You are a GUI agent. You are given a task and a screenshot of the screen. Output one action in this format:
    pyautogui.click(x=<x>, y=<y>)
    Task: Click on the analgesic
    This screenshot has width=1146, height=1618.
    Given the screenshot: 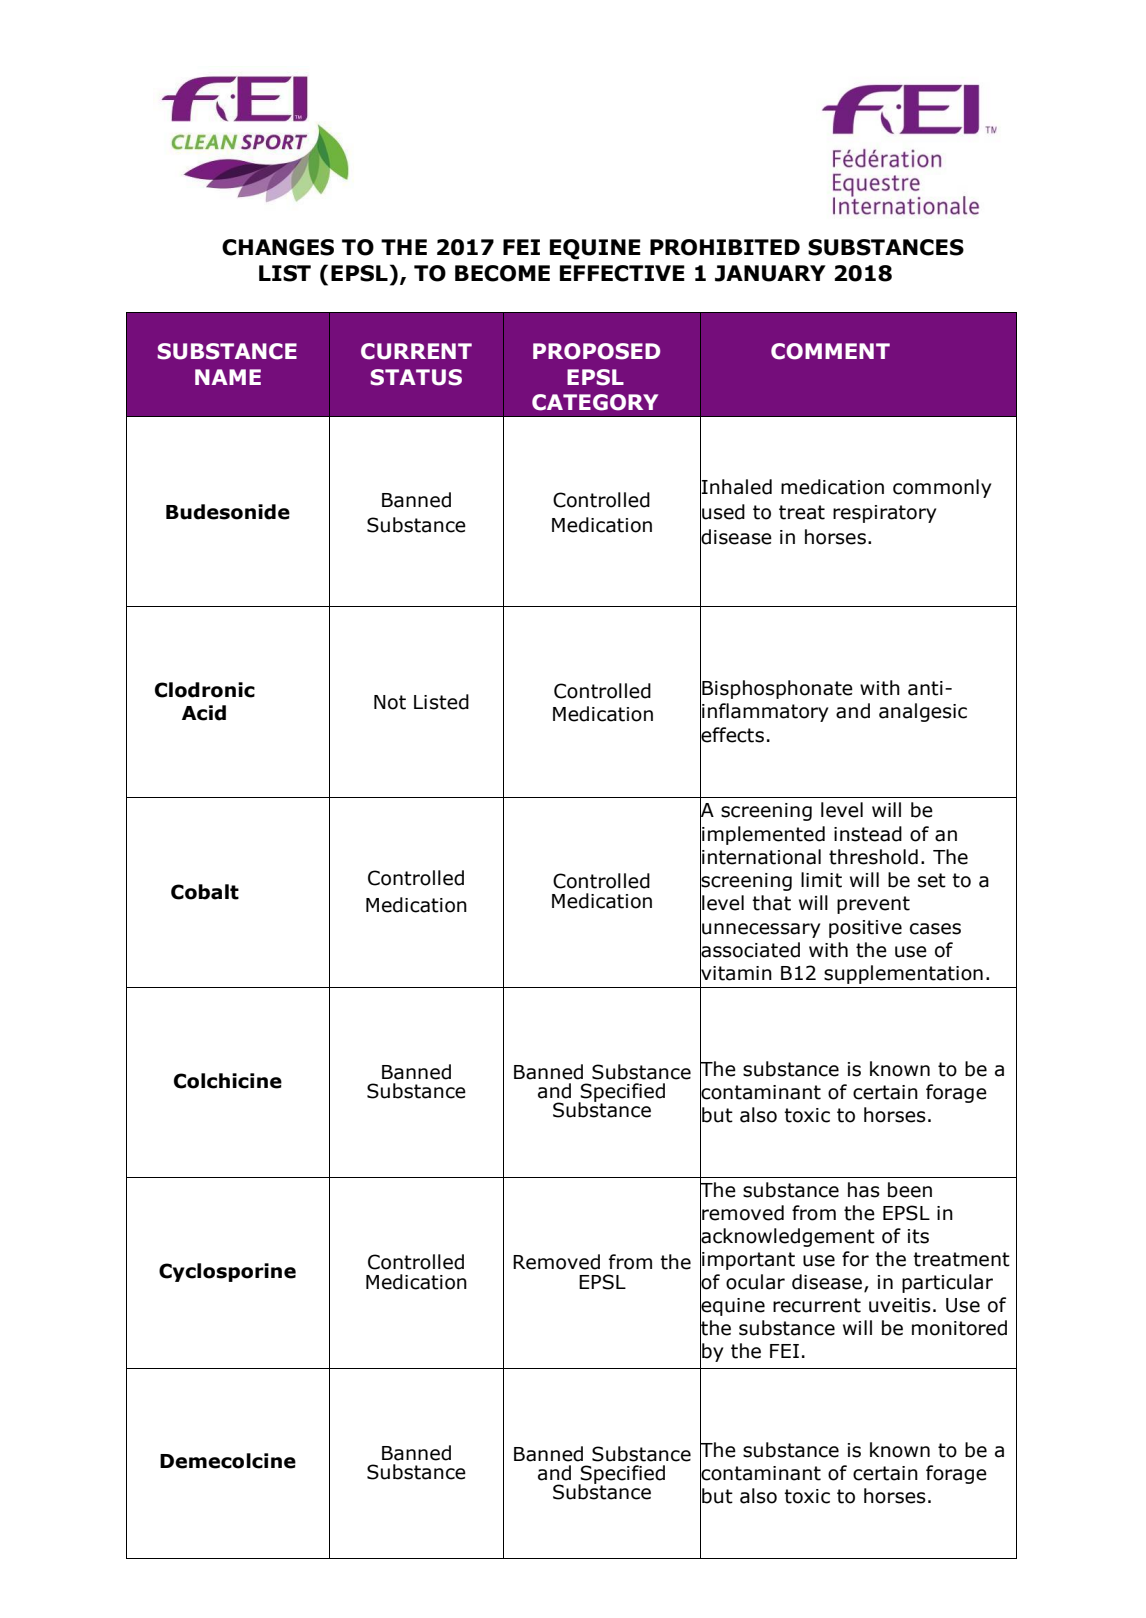 What is the action you would take?
    pyautogui.click(x=923, y=712)
